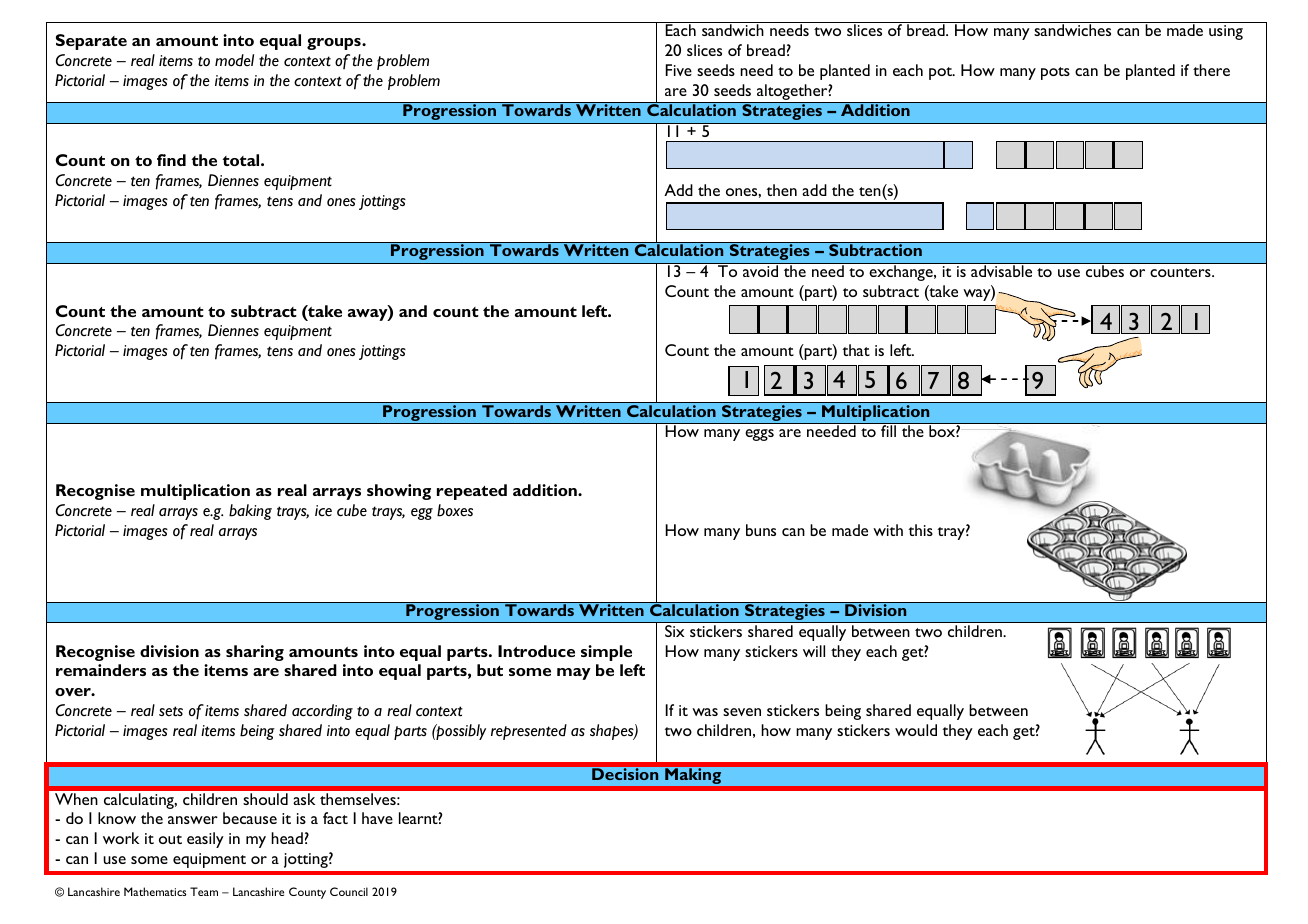  I want to click on avoid, so click(761, 270).
